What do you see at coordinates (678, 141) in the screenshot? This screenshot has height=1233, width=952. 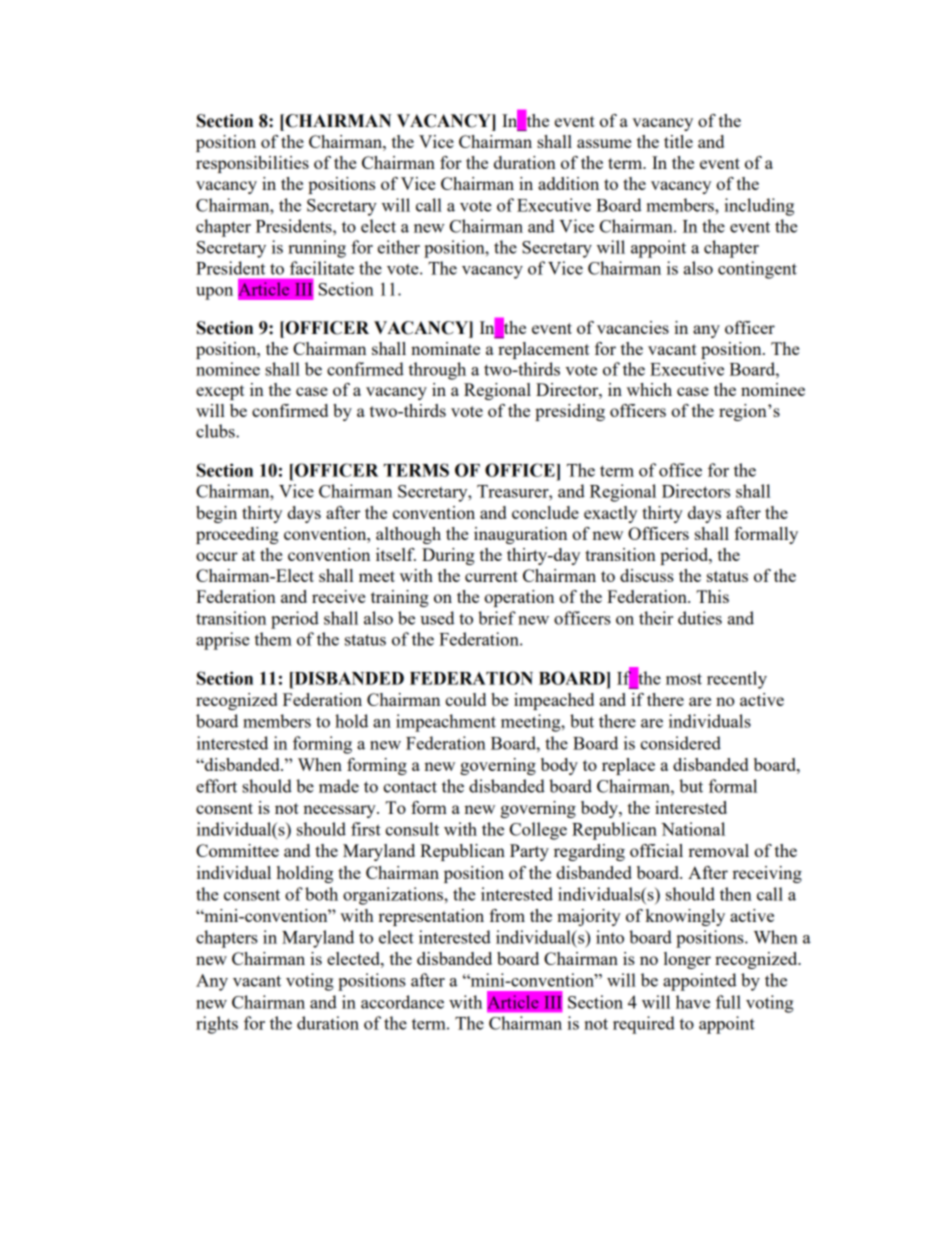 I see `title` at bounding box center [678, 141].
